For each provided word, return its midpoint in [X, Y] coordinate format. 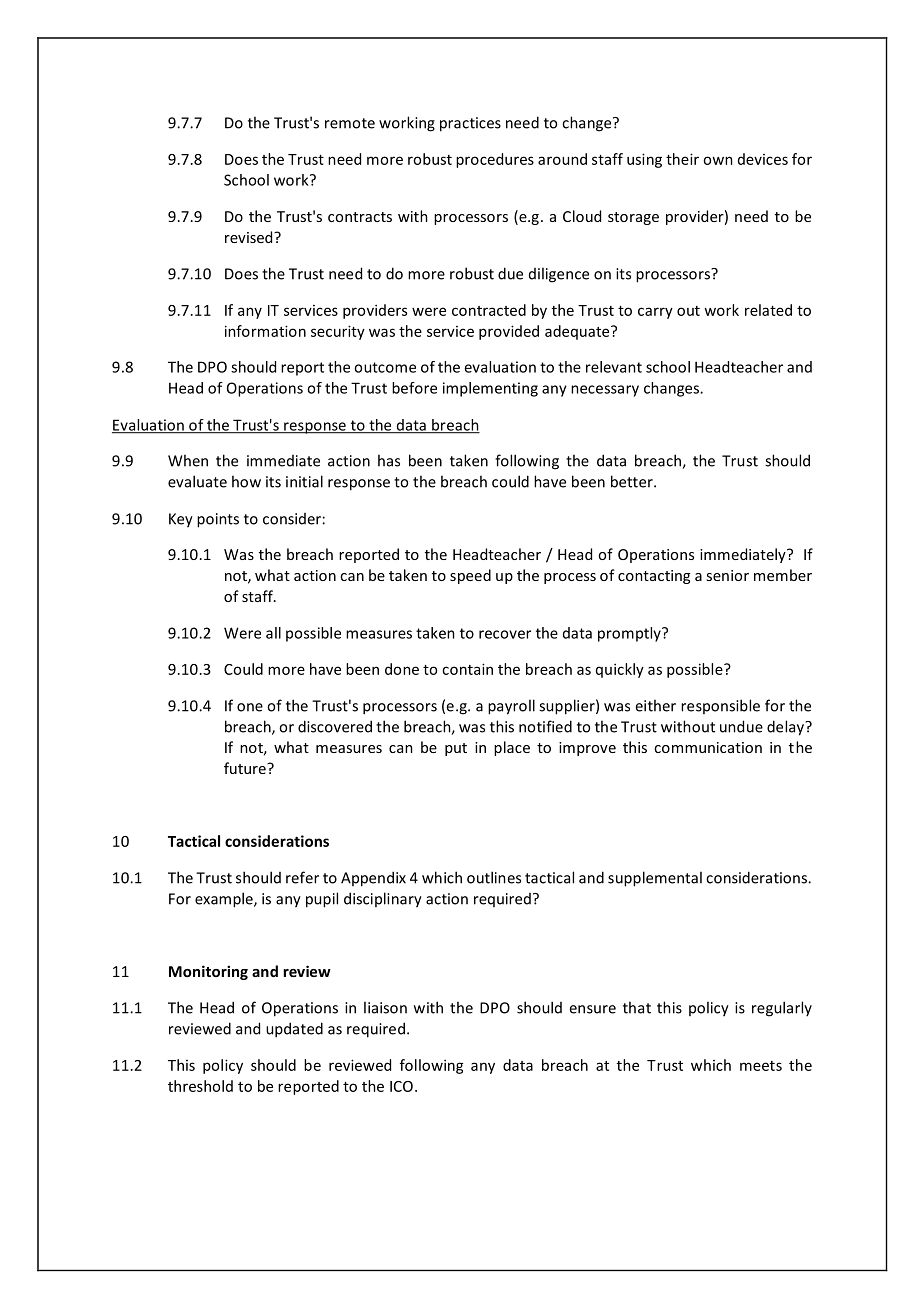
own [718, 160]
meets [761, 1066]
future [246, 768]
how [246, 481]
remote [350, 123]
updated [294, 1030]
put [456, 749]
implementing [490, 389]
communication [708, 747]
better [633, 481]
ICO [401, 1086]
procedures [495, 160]
